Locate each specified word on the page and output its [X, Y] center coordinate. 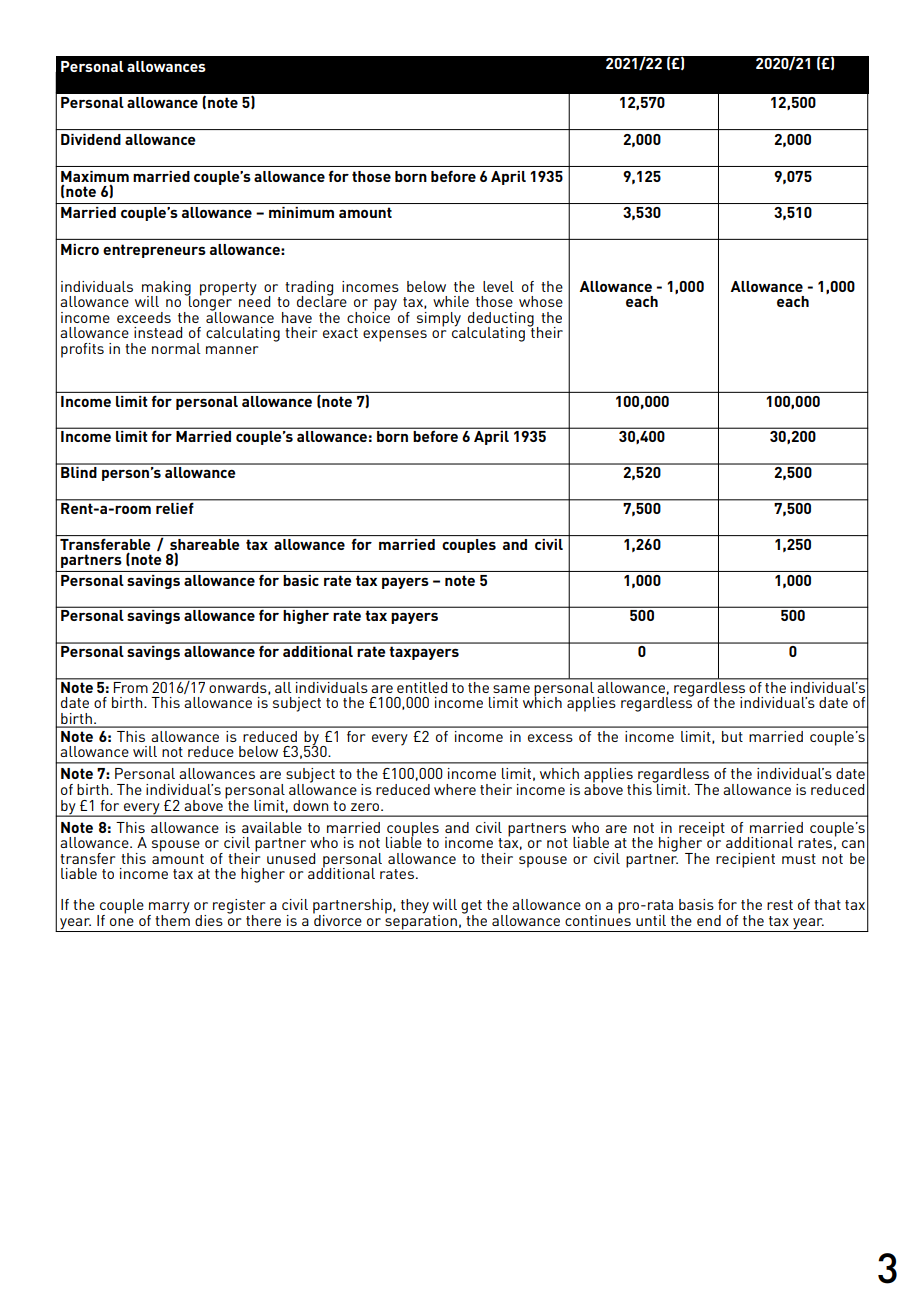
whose [541, 301]
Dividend [91, 139]
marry [169, 909]
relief [175, 507]
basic [301, 580]
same [511, 689]
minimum [301, 212]
